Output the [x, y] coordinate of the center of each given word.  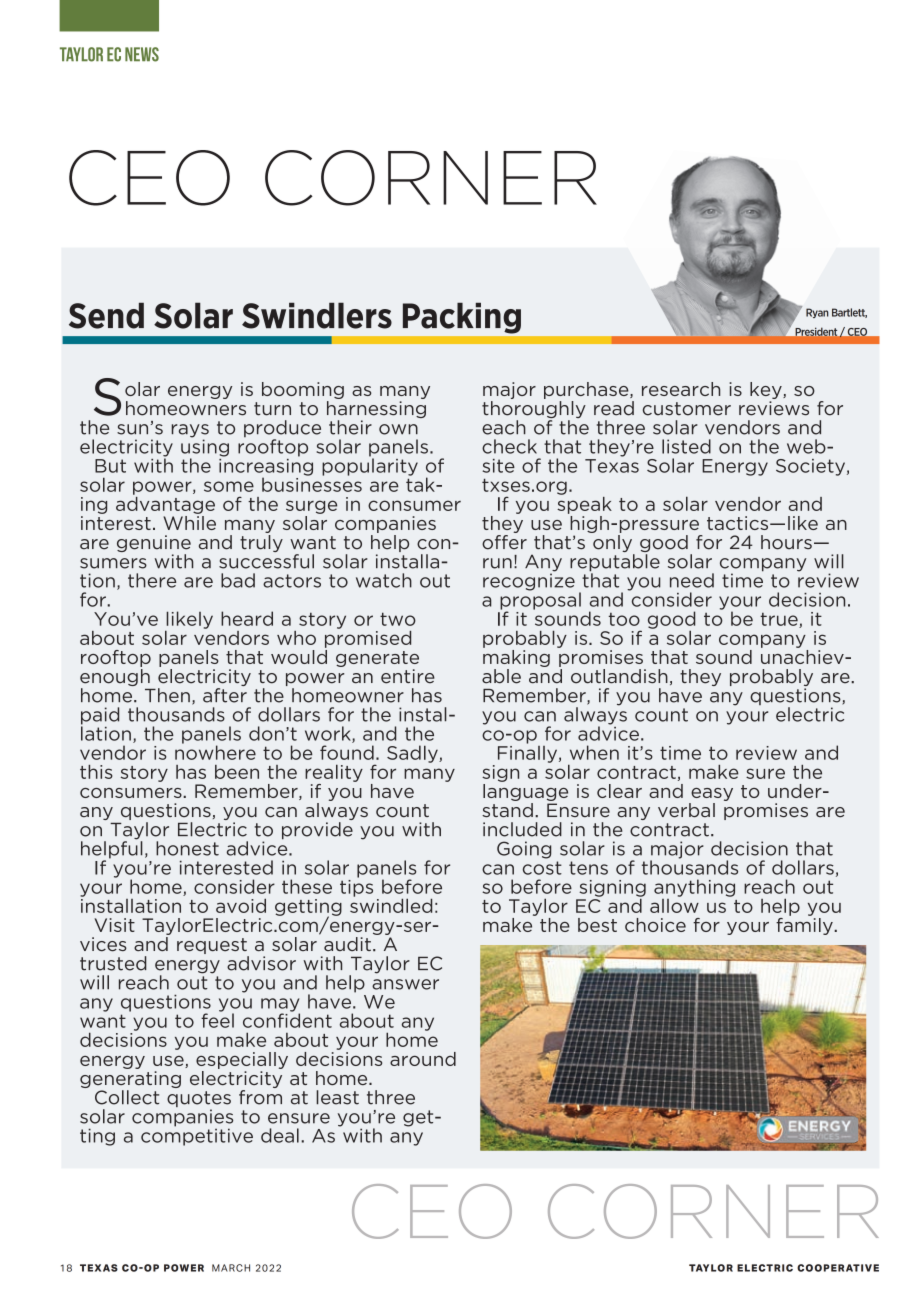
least [337, 1097]
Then [167, 695]
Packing [462, 318]
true [780, 620]
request [213, 947]
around [423, 1059]
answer [405, 984]
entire [408, 676]
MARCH [231, 1268]
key [767, 392]
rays [190, 432]
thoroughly [534, 411]
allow [674, 904]
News [142, 54]
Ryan [817, 313]
